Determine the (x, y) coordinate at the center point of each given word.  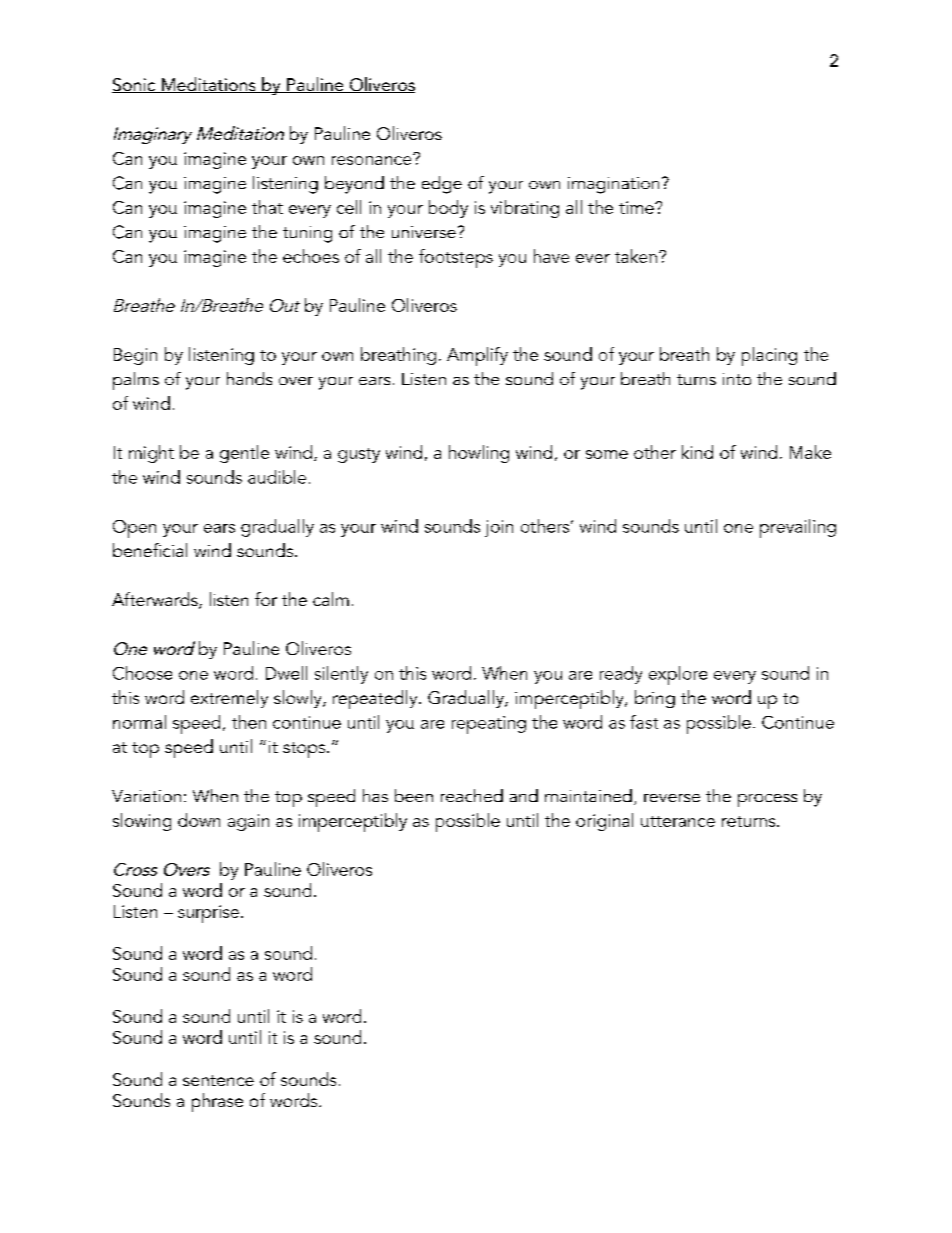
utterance (678, 821)
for (266, 599)
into (737, 379)
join (499, 528)
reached (472, 795)
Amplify (477, 356)
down (199, 820)
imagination (613, 185)
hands (249, 378)
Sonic (135, 85)
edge (442, 185)
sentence (218, 1080)
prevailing (798, 528)
